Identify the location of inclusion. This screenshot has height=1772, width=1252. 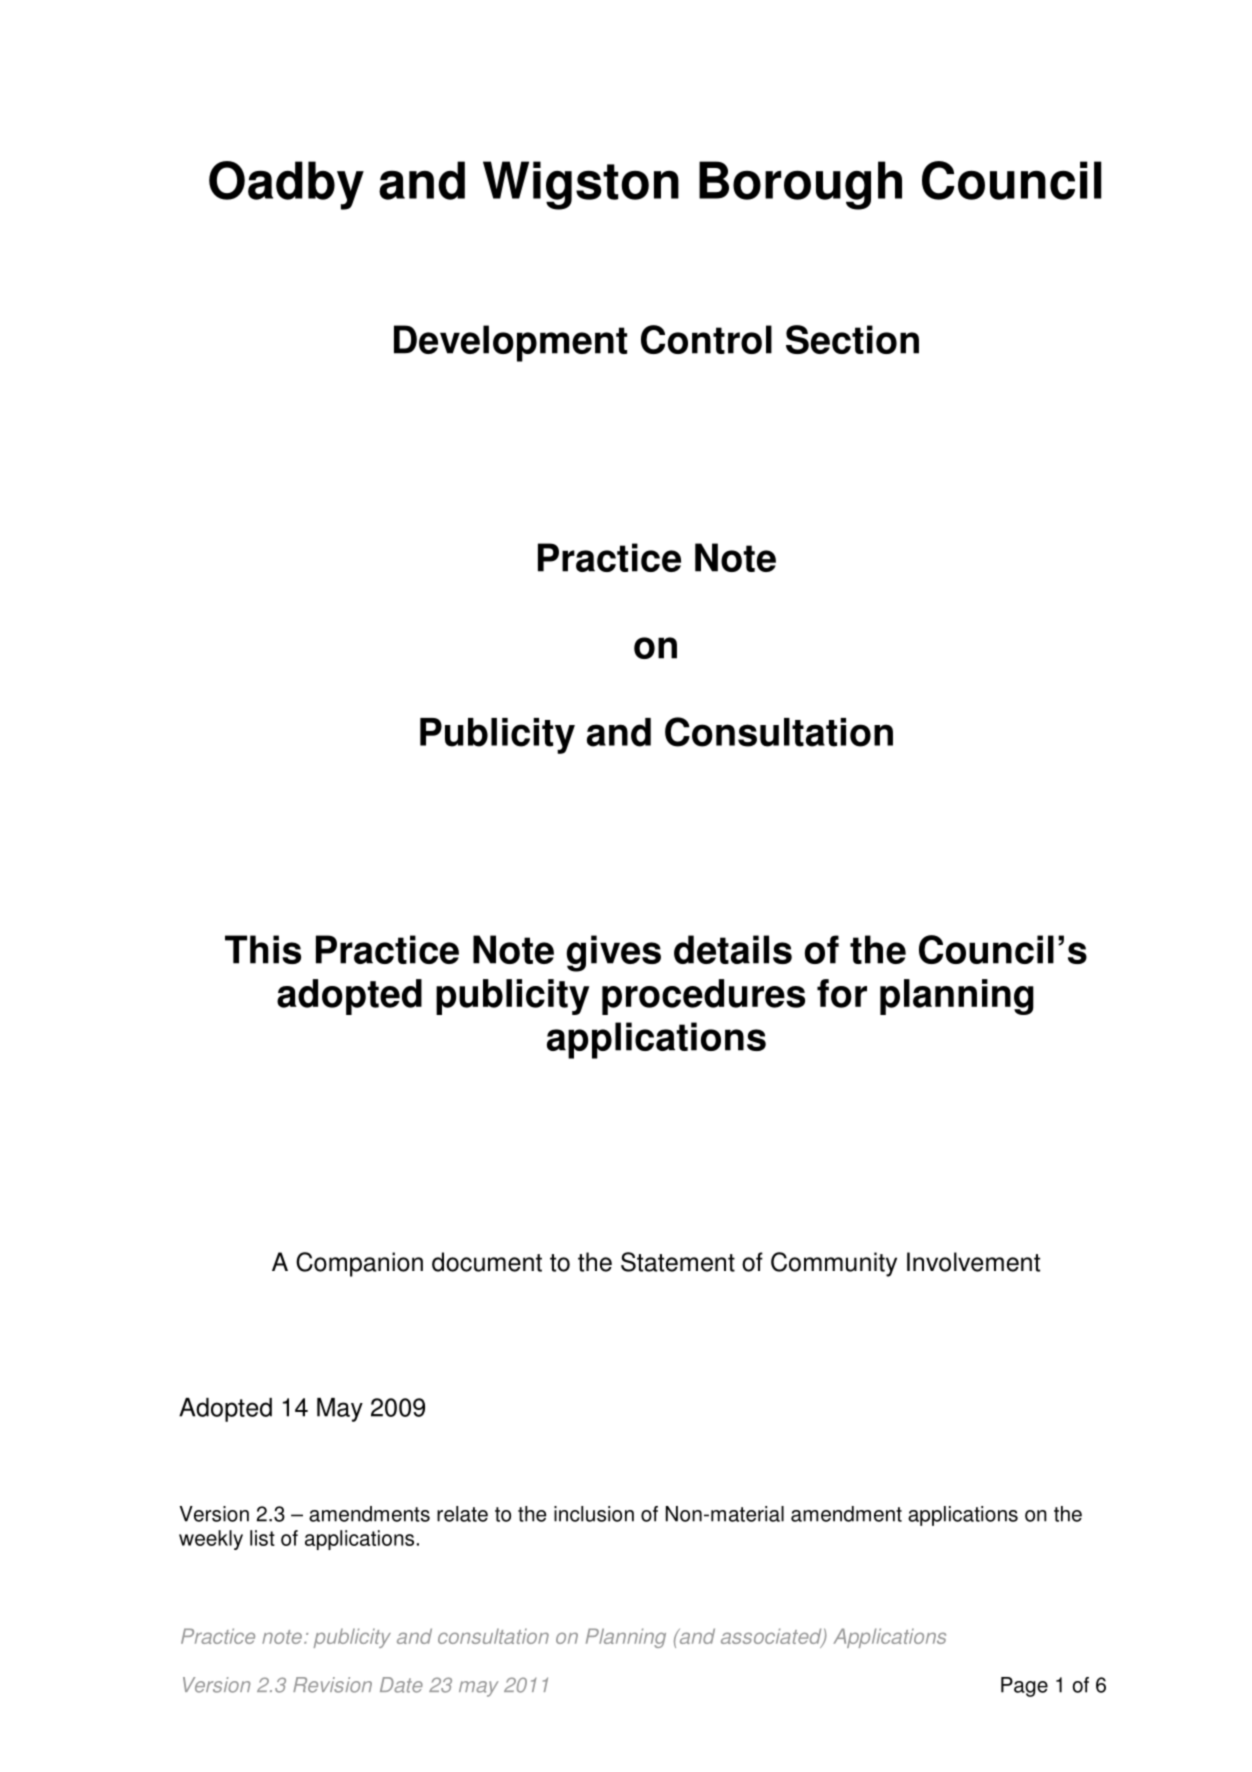
(594, 1514).
